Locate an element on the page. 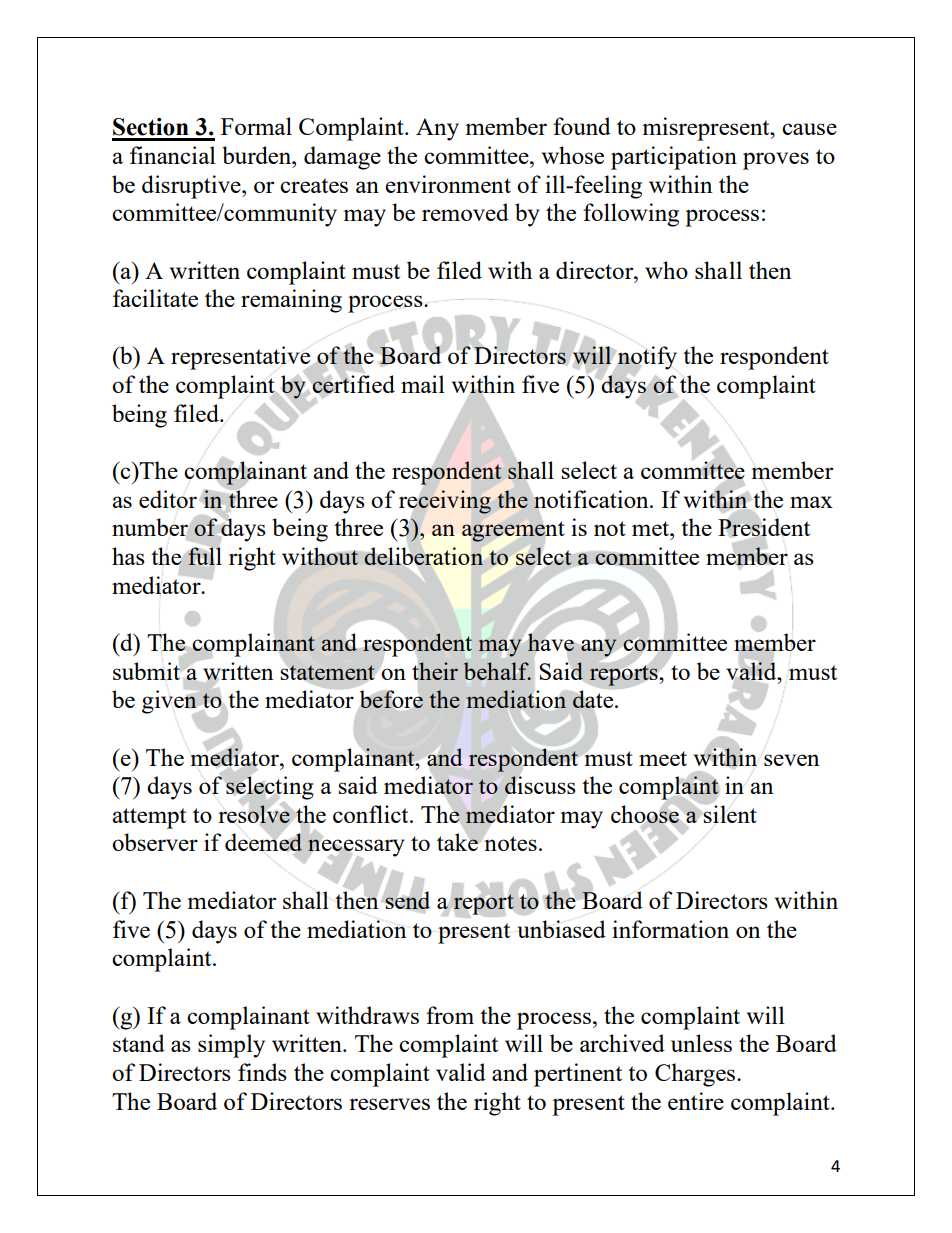 The height and width of the image is (1233, 952). President is located at coordinates (764, 528).
